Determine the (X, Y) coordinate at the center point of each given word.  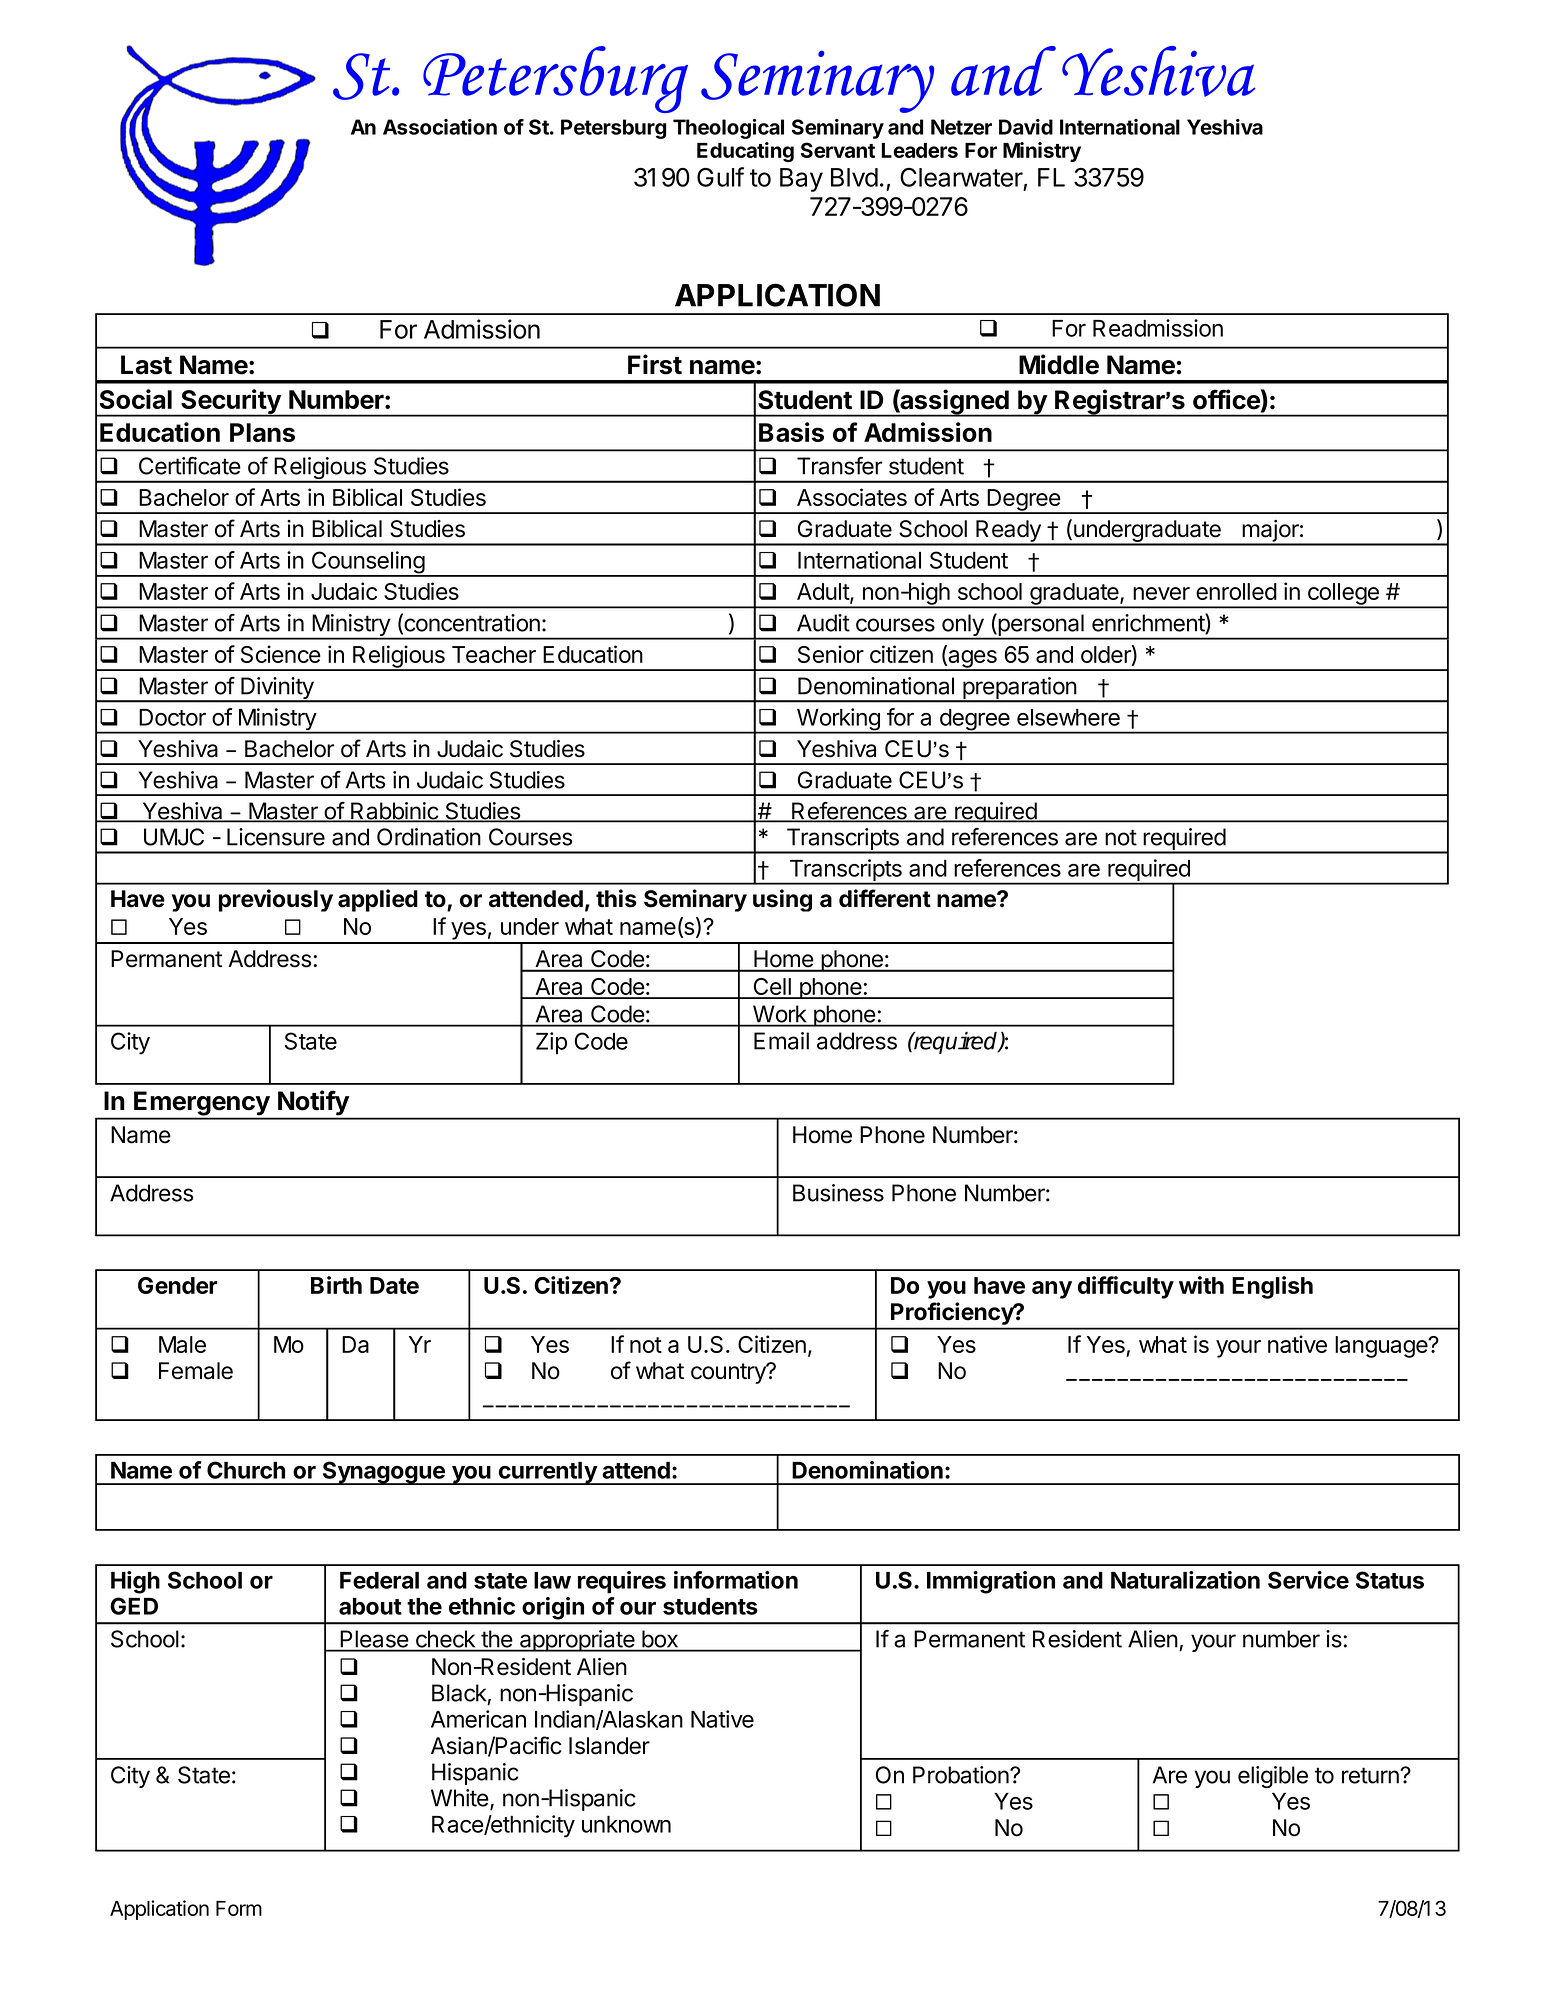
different (885, 898)
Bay (801, 180)
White (460, 1798)
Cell (772, 988)
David (1026, 127)
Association (440, 127)
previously (276, 900)
